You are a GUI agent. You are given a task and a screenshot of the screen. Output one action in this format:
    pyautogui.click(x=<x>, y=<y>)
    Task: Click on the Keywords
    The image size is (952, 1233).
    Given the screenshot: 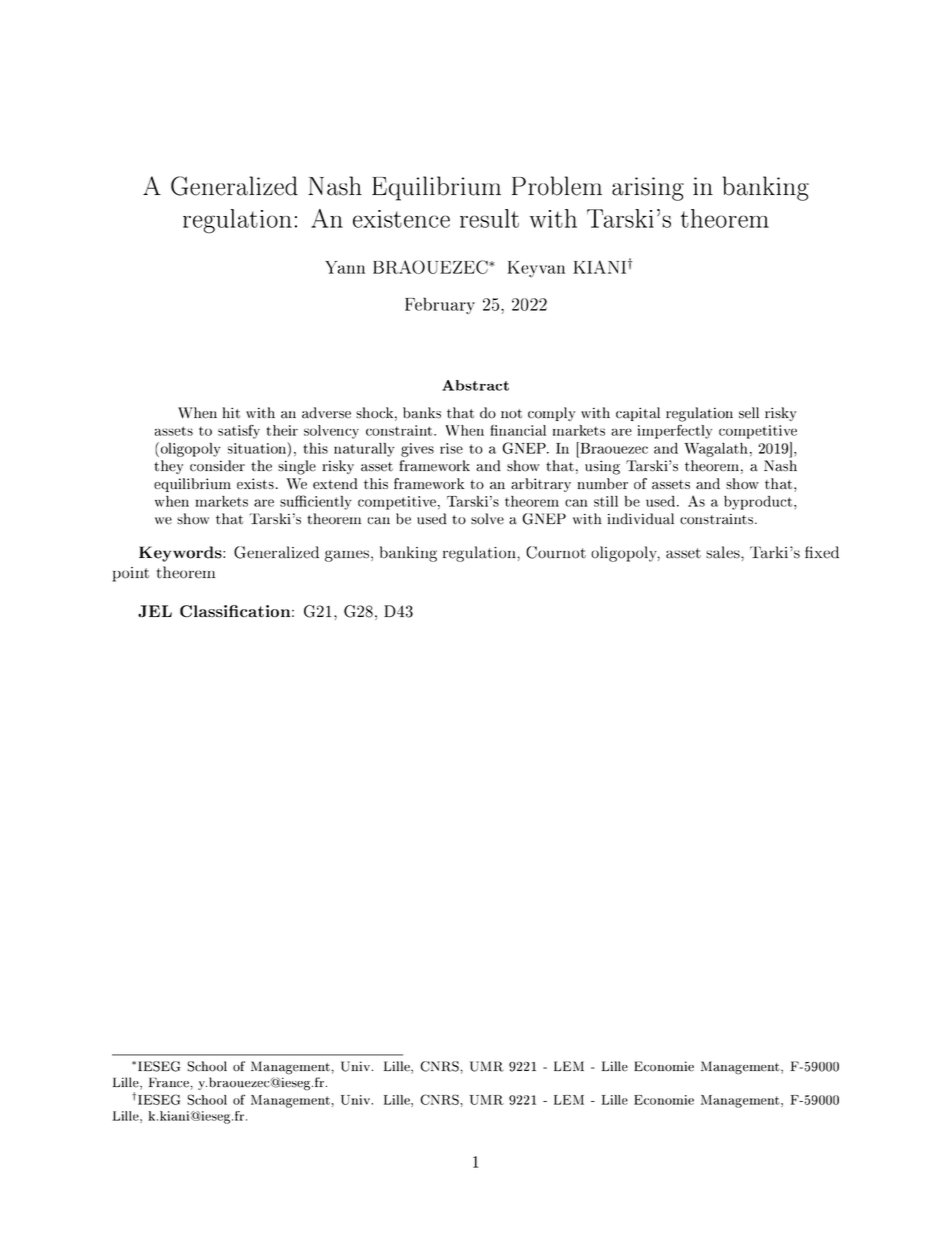 What is the action you would take?
    pyautogui.click(x=181, y=554)
